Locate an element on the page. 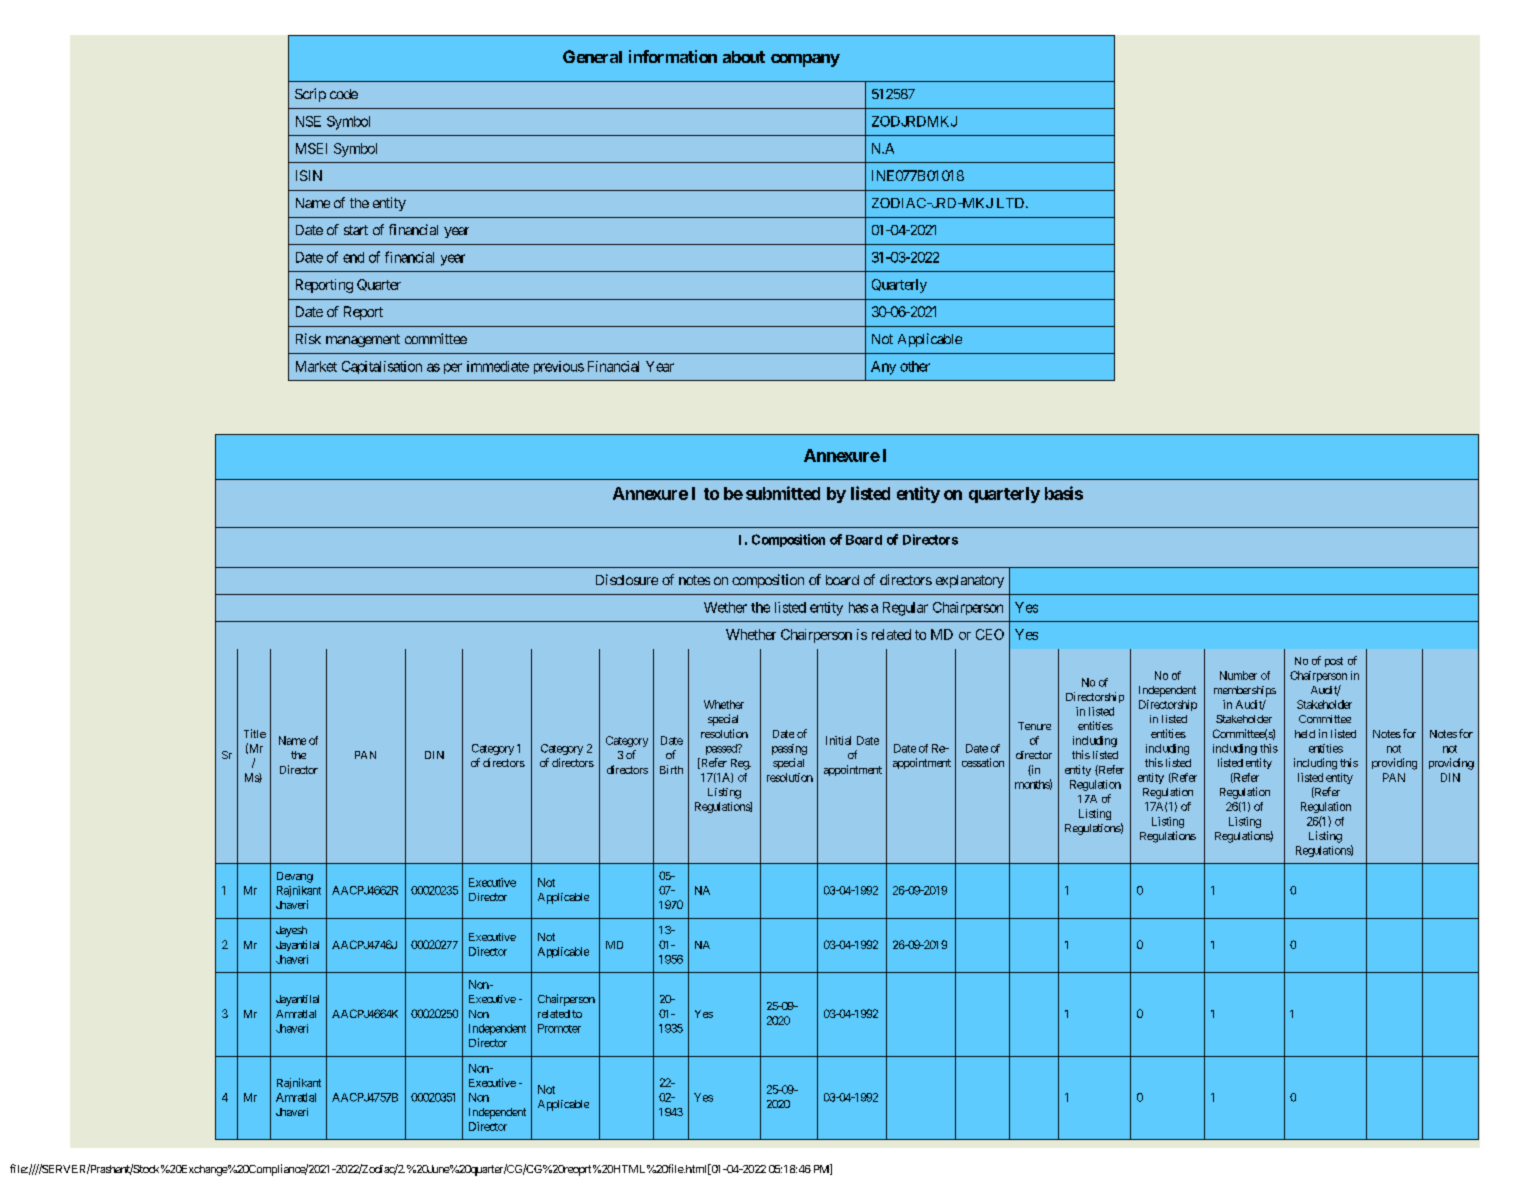 This page has width=1531, height=1183. LTD is located at coordinates (1010, 203).
